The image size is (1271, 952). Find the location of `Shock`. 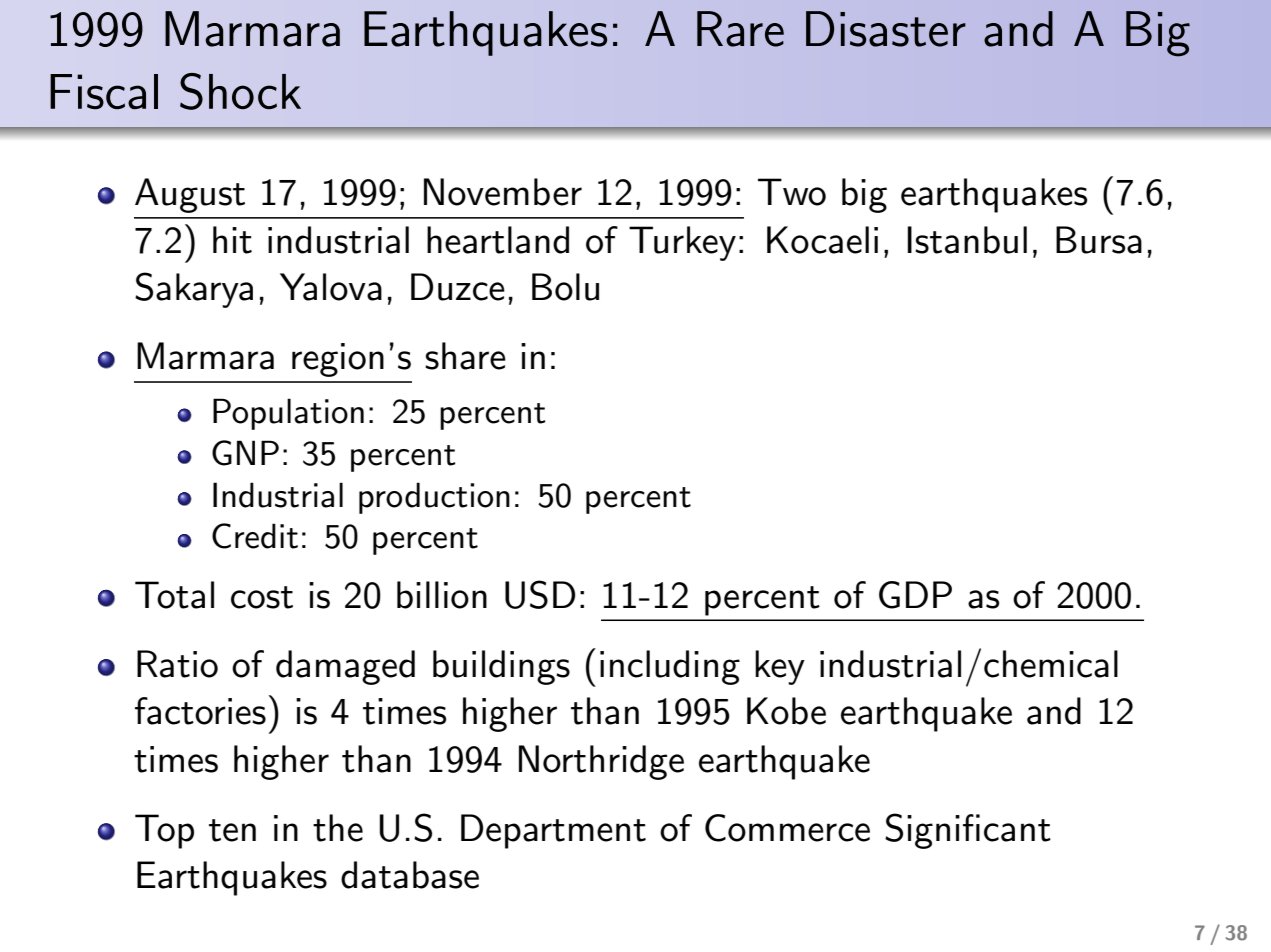

Shock is located at coordinates (240, 91).
